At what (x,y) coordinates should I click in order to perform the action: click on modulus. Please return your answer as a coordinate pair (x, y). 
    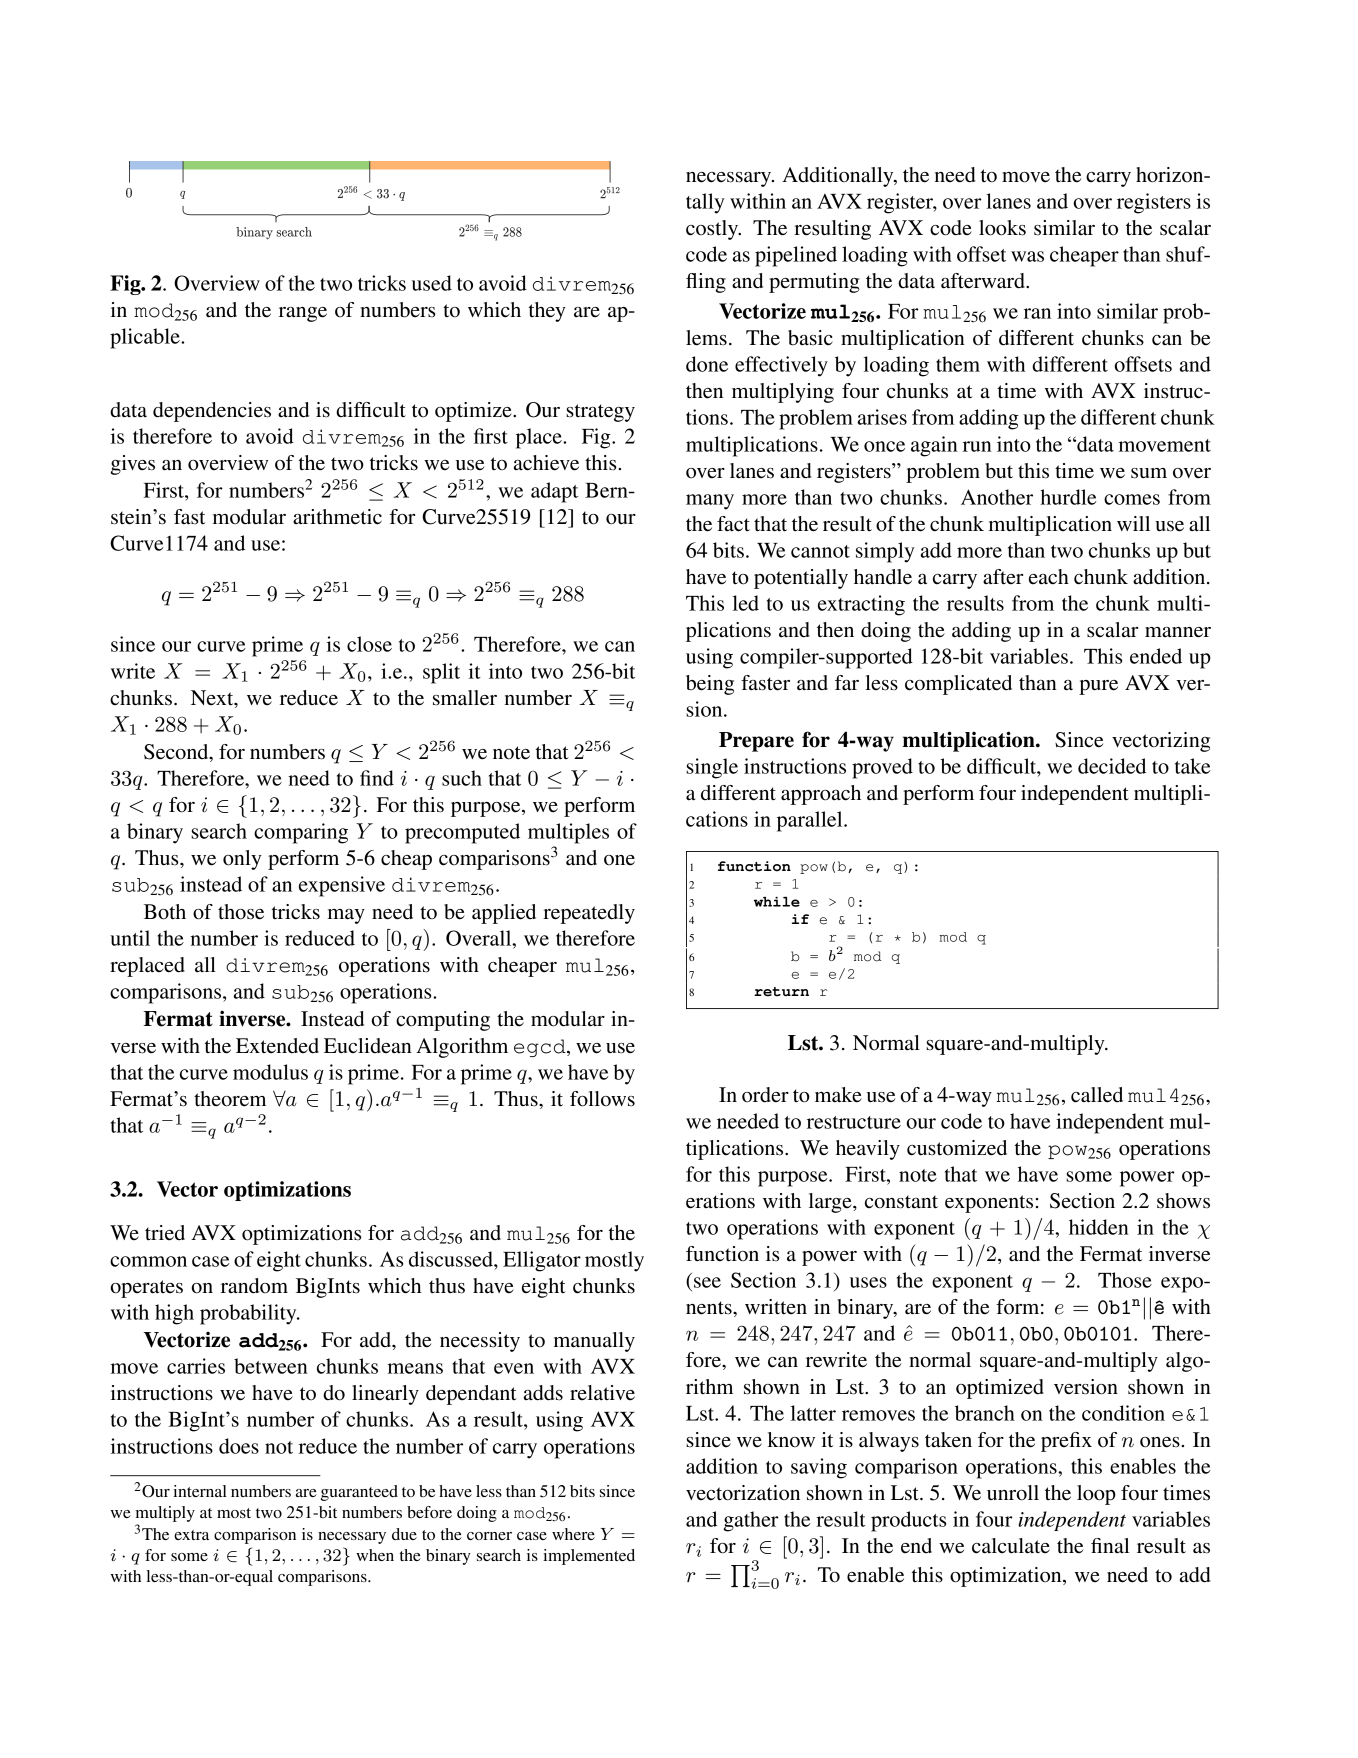
    Looking at the image, I should click on (270, 1072).
